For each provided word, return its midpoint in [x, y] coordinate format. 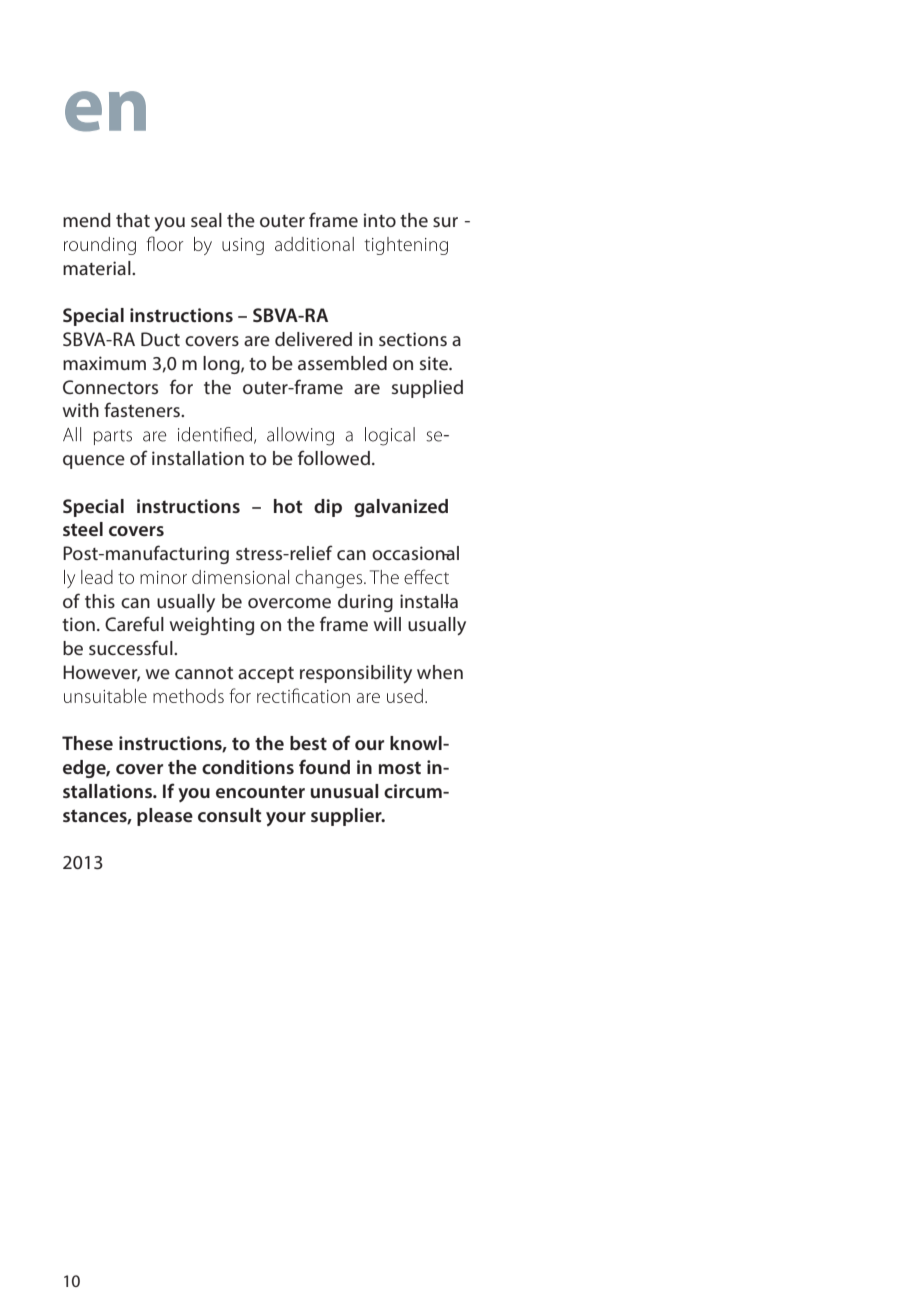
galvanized [401, 508]
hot [288, 506]
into [380, 220]
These [87, 743]
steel [83, 529]
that [133, 220]
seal [206, 220]
